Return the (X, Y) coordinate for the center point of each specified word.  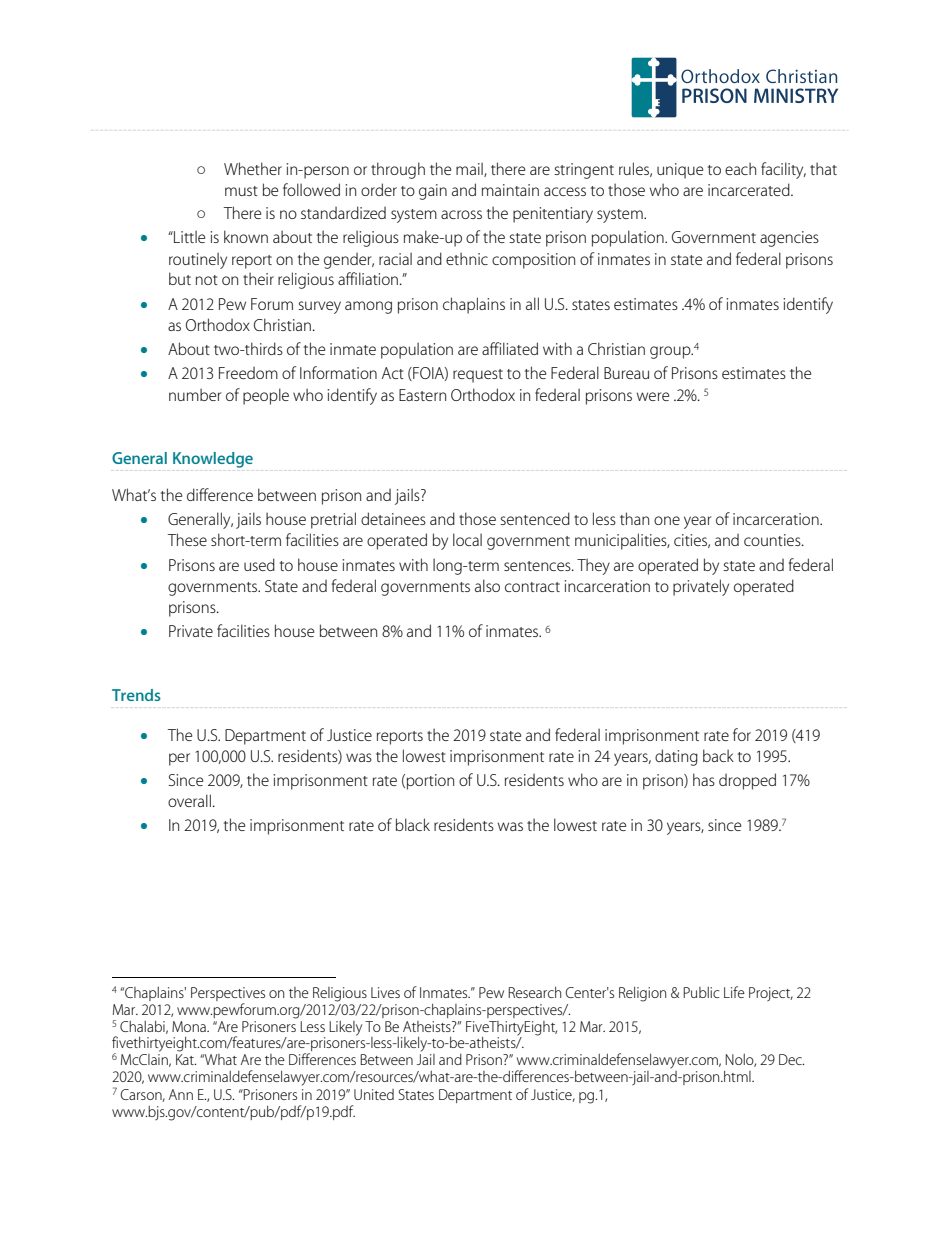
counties (773, 540)
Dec (791, 1059)
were (653, 396)
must (241, 191)
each (740, 168)
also (487, 585)
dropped (747, 781)
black (413, 824)
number (195, 394)
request (478, 376)
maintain (510, 190)
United (374, 1094)
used (259, 564)
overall (189, 800)
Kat (186, 1059)
